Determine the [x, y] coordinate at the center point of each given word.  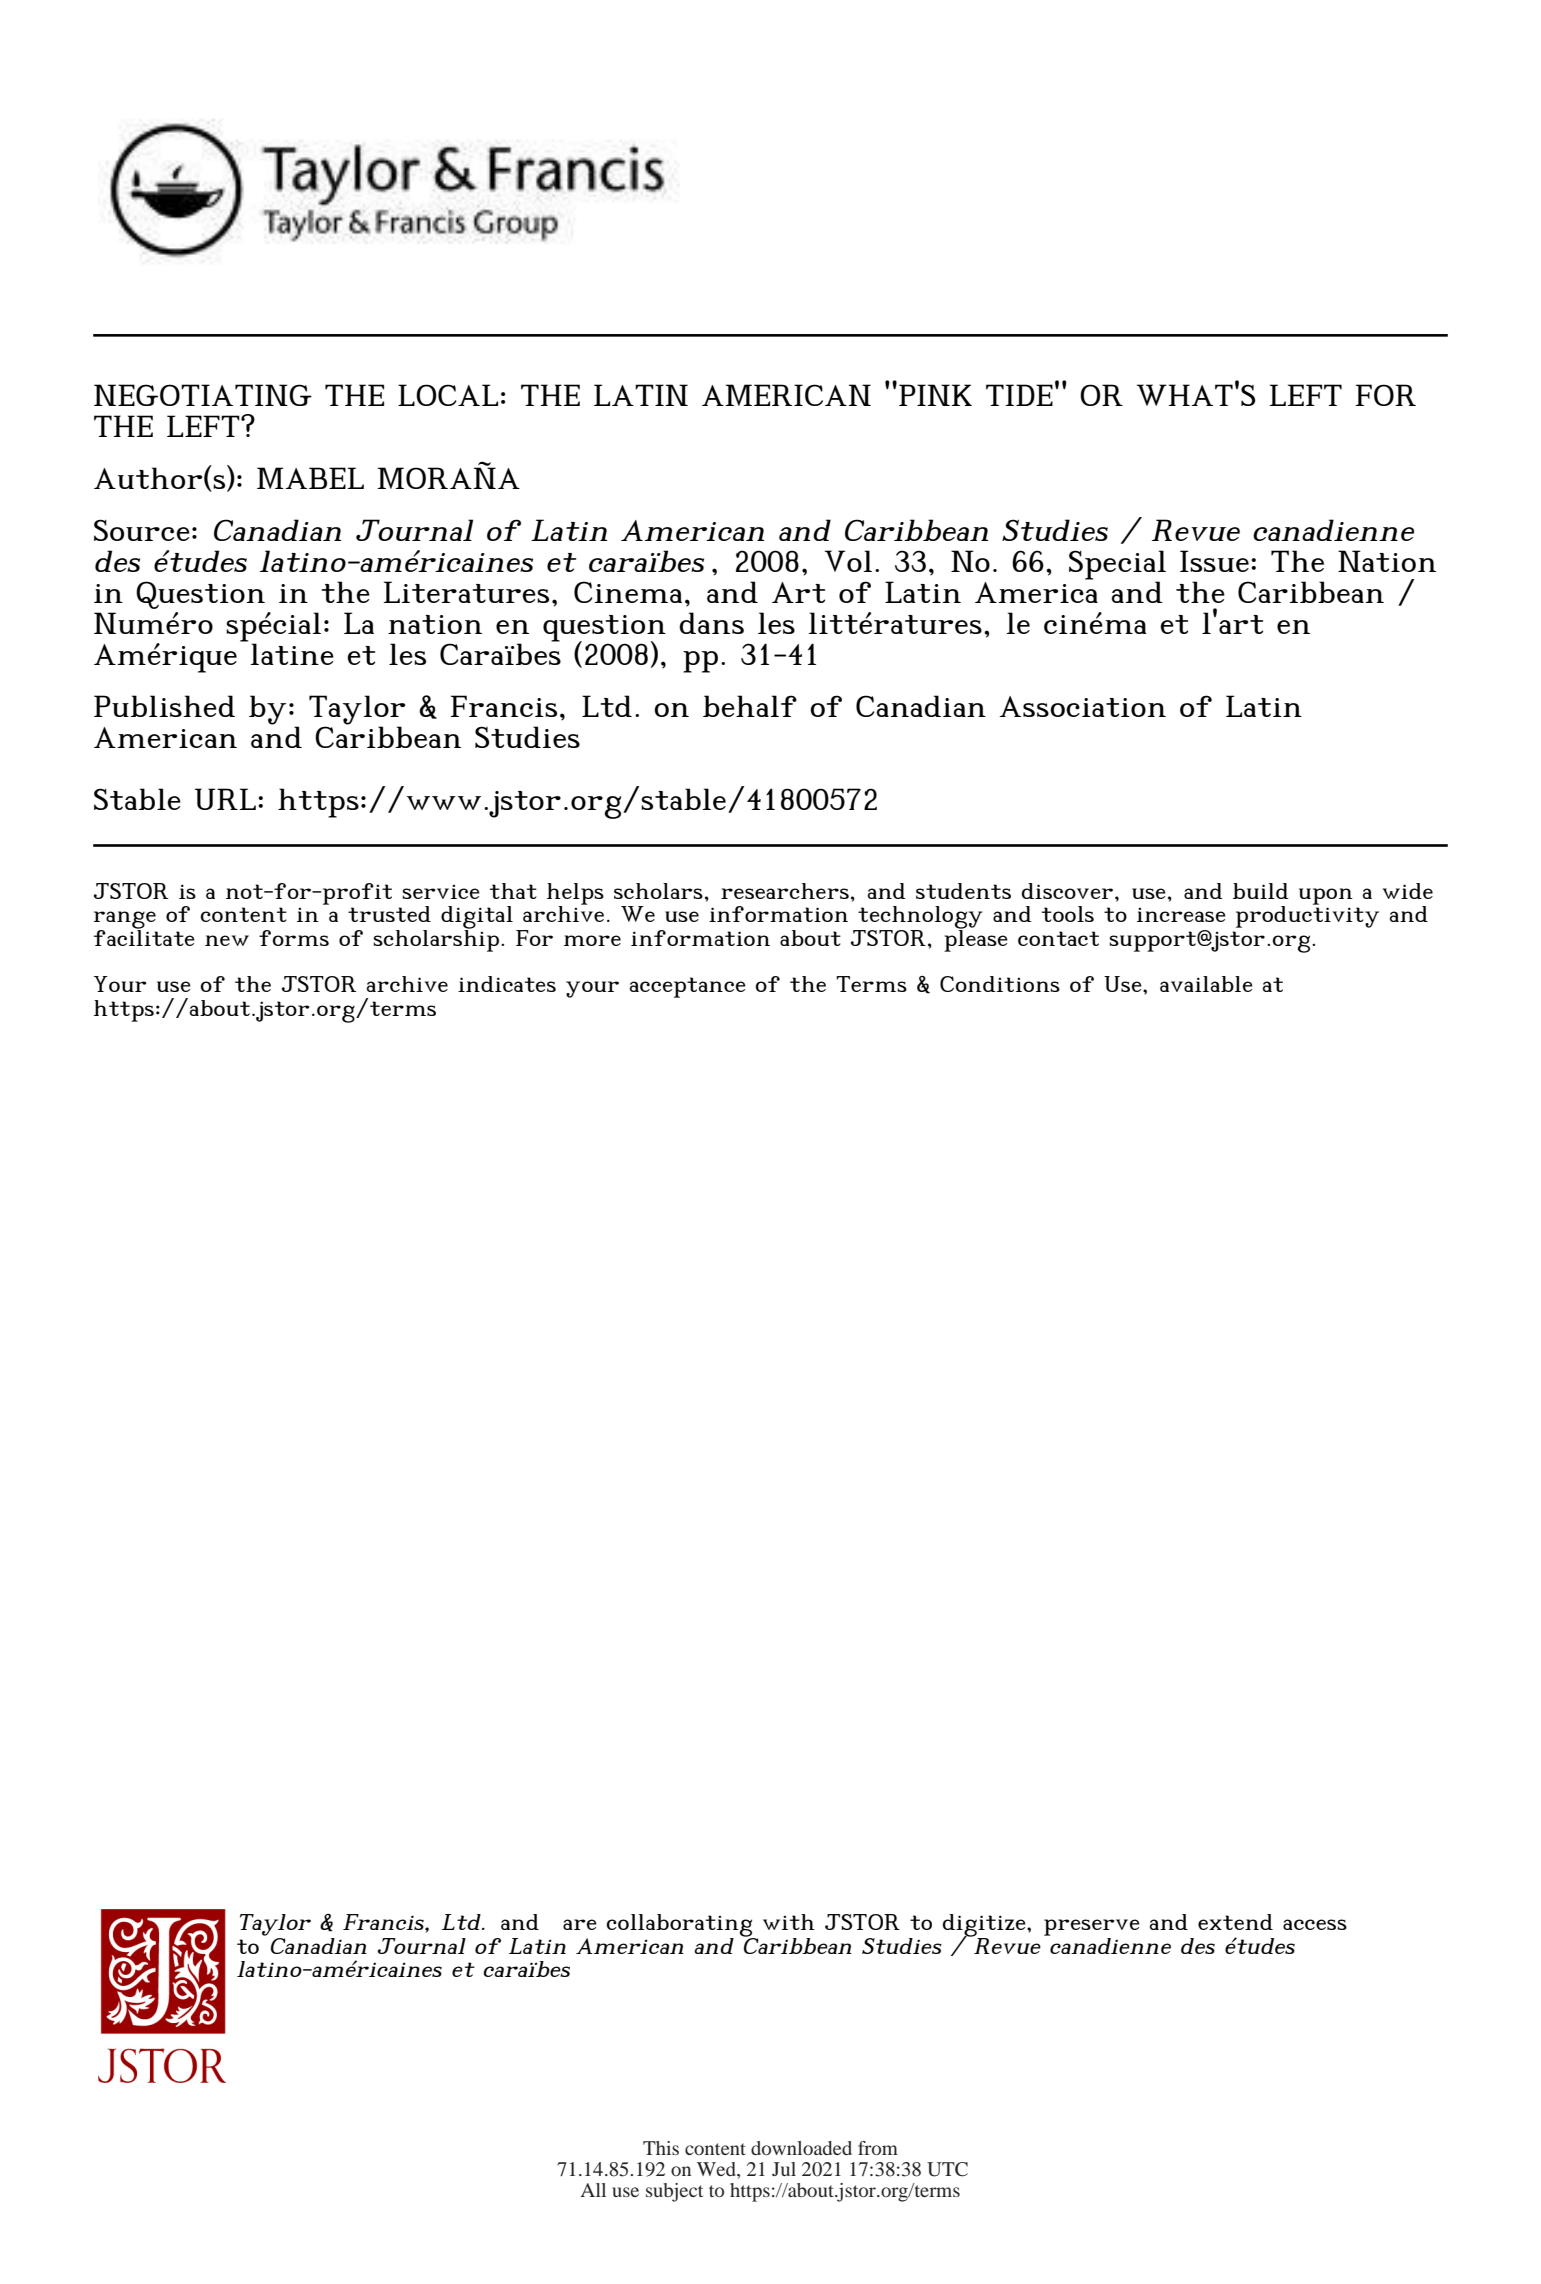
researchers [785, 891]
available [1206, 984]
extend [1235, 1922]
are [580, 1924]
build [1261, 891]
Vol [848, 561]
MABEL [310, 478]
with [789, 1922]
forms [294, 938]
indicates [507, 984]
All [593, 2190]
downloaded [801, 2148]
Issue [1214, 561]
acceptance [688, 987]
